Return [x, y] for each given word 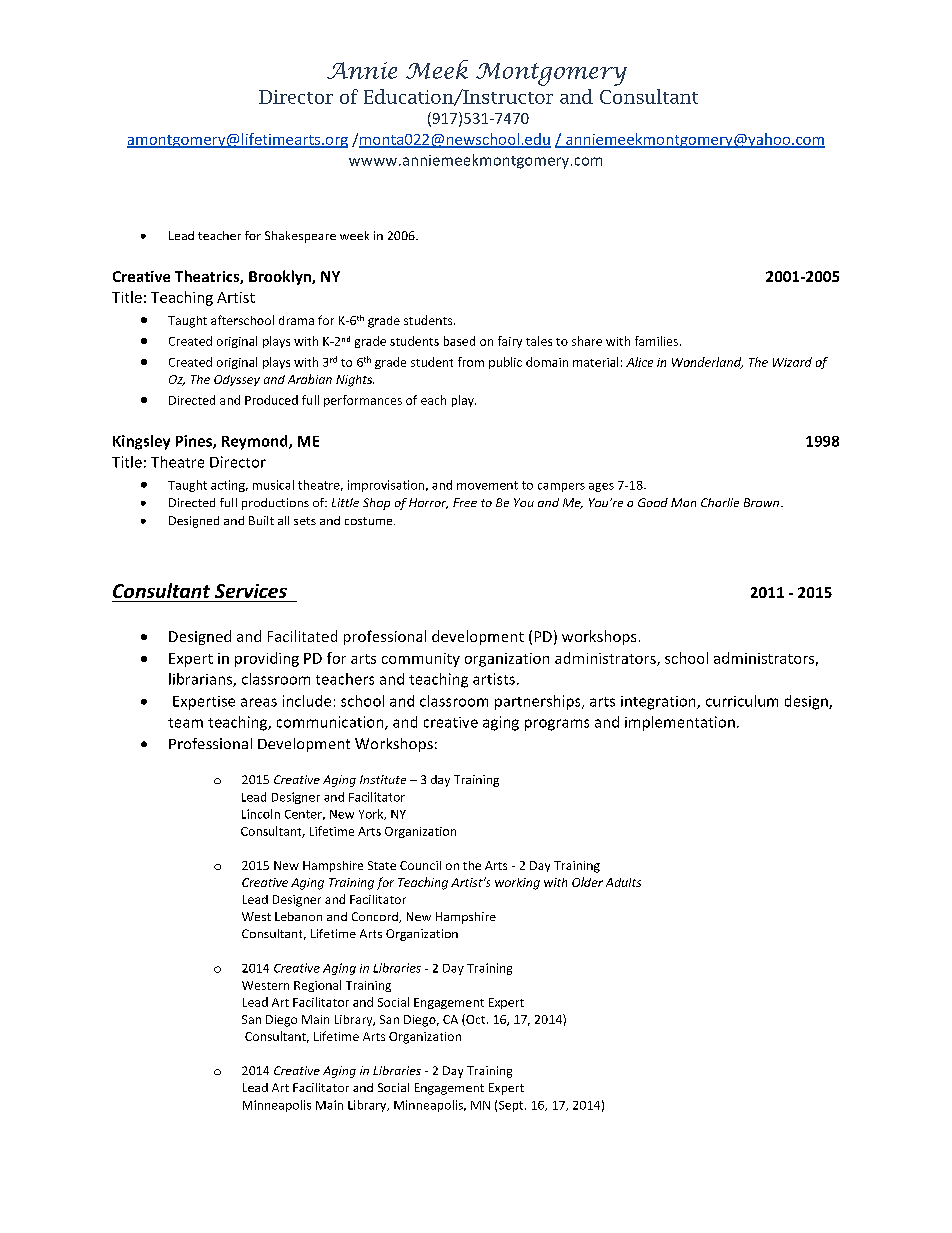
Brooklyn [281, 277]
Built [261, 520]
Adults [623, 882]
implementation [680, 723]
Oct [476, 1020]
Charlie [720, 502]
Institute [383, 779]
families [656, 341]
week [354, 235]
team [185, 723]
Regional [317, 986]
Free [465, 502]
